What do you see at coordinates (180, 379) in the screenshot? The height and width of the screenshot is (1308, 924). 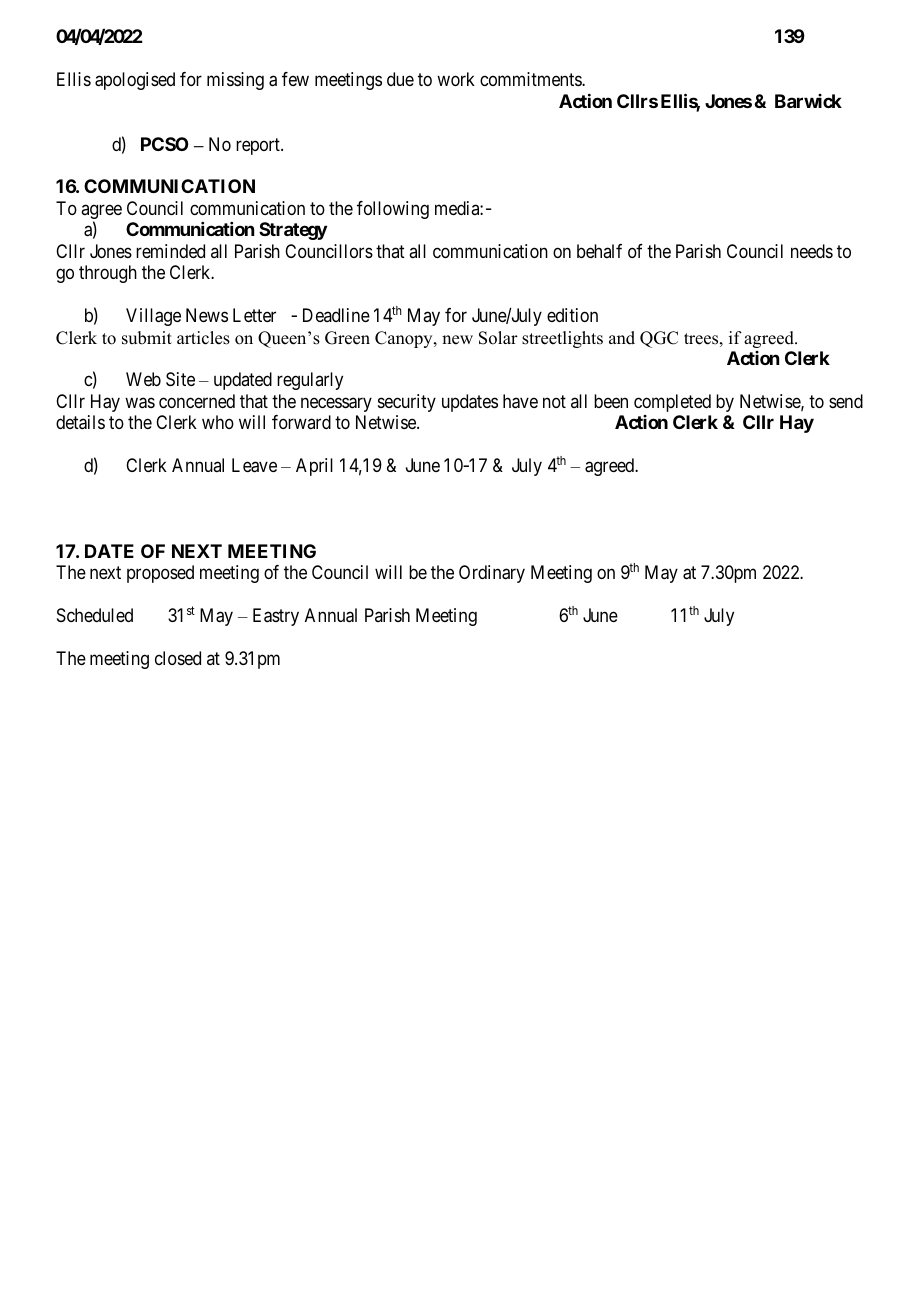 I see `Site` at bounding box center [180, 379].
